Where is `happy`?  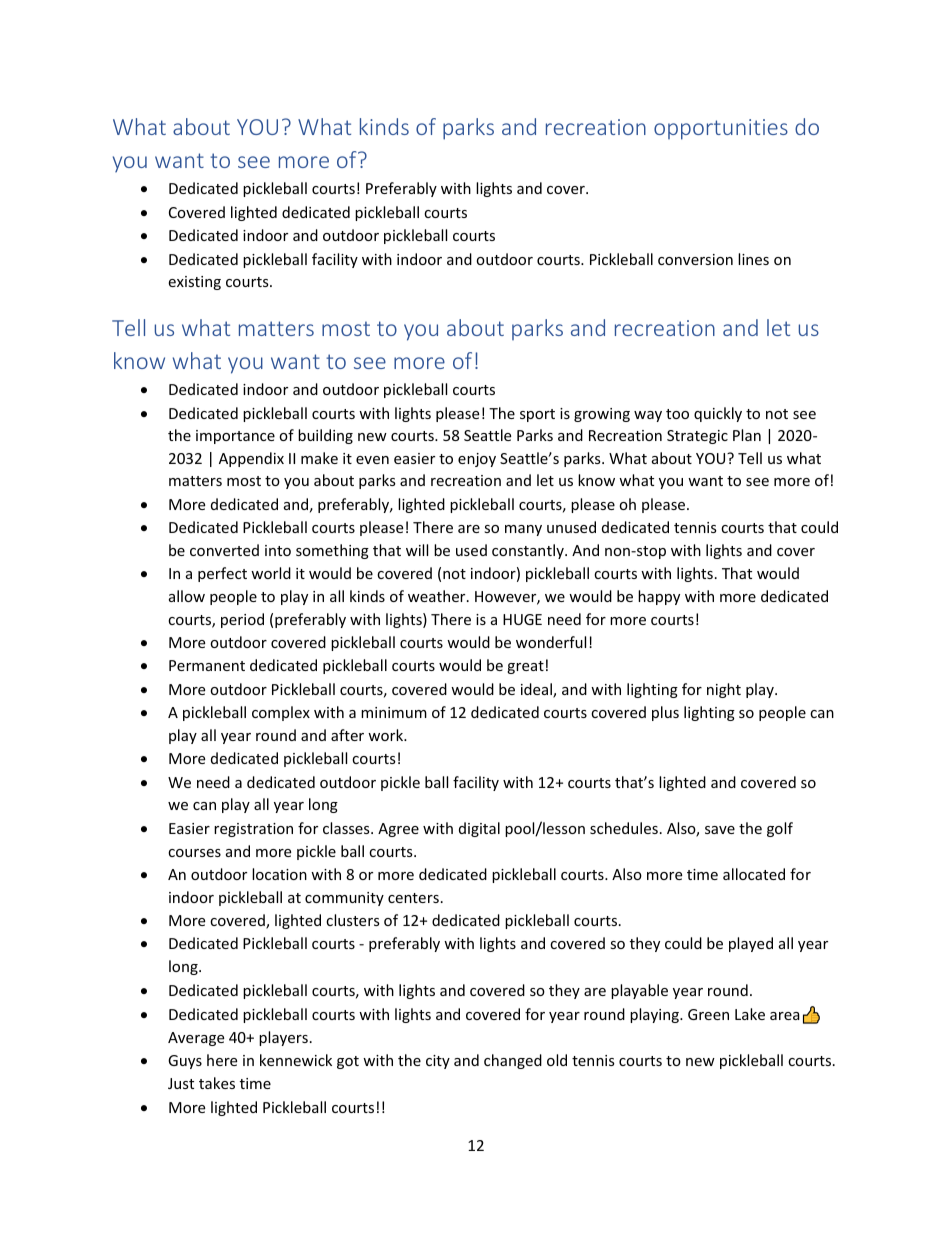 happy is located at coordinates (659, 597).
